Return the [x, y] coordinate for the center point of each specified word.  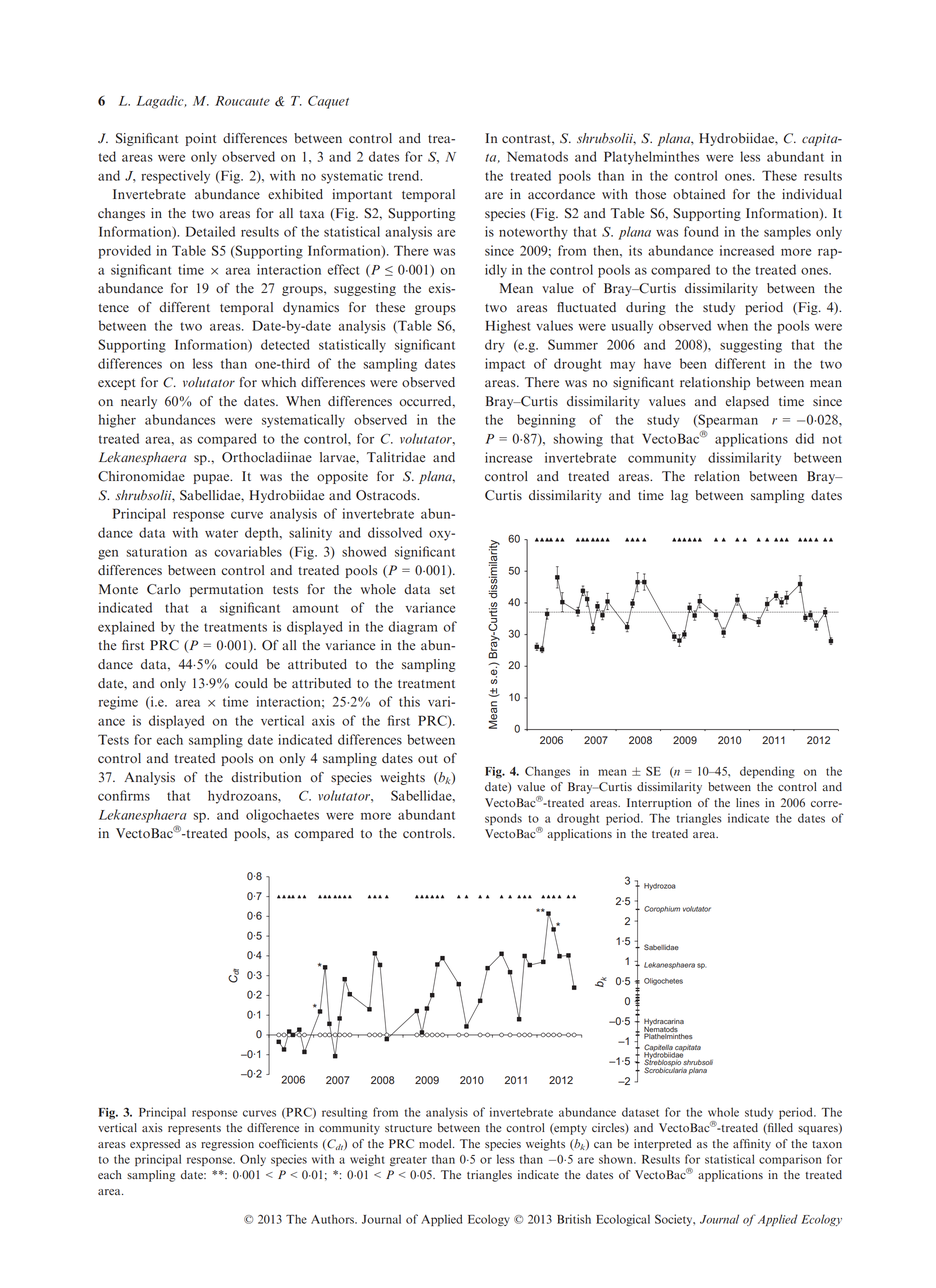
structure [408, 1128]
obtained [699, 194]
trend [405, 175]
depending [767, 772]
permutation [226, 590]
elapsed [747, 402]
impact [505, 365]
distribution [266, 777]
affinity [752, 1145]
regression [227, 1145]
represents [194, 1130]
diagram [413, 628]
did [804, 438]
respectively [175, 177]
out [428, 759]
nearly [139, 402]
